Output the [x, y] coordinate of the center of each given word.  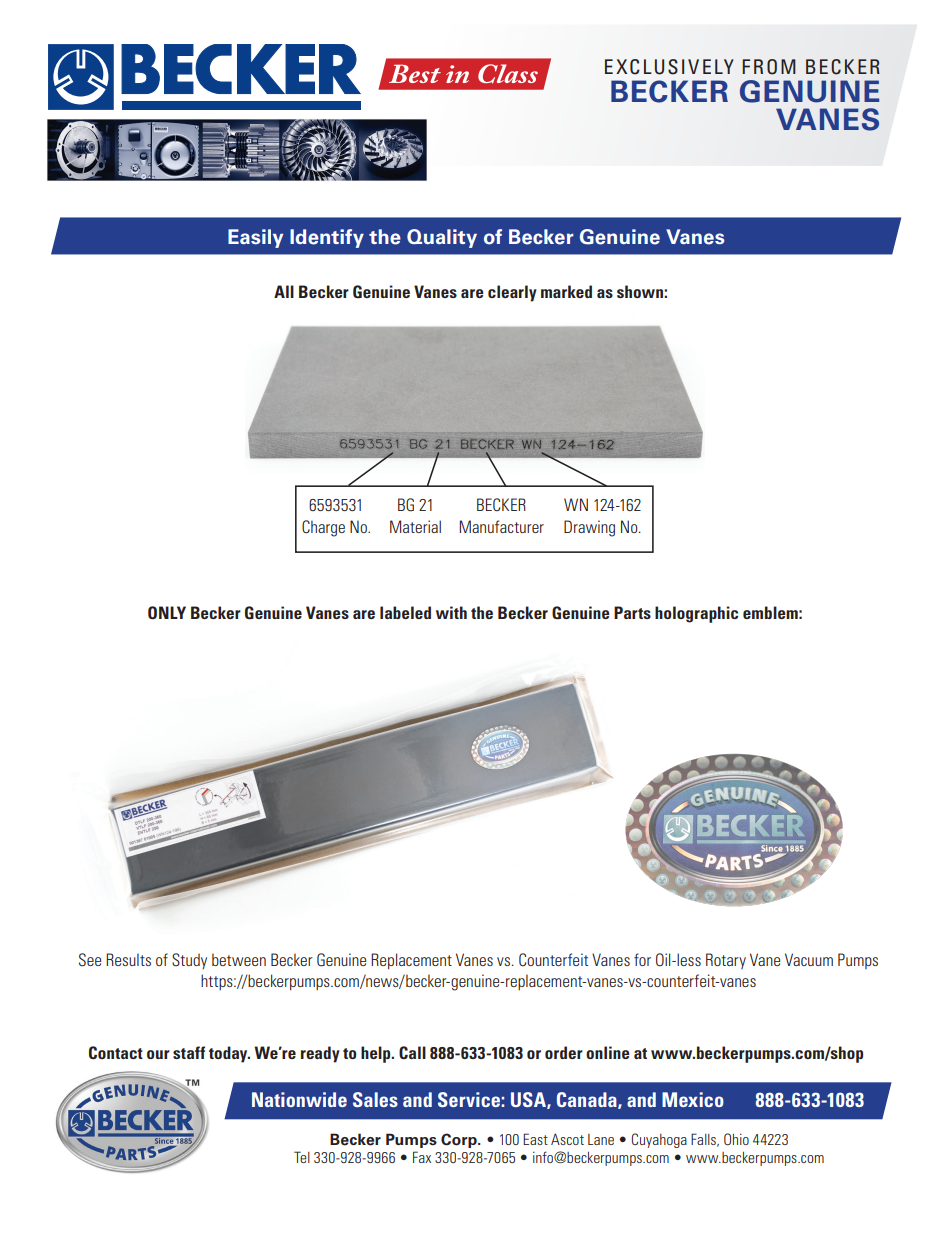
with [451, 612]
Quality [442, 238]
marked [566, 291]
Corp [460, 1140]
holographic [696, 614]
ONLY [167, 613]
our [158, 1054]
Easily [255, 238]
